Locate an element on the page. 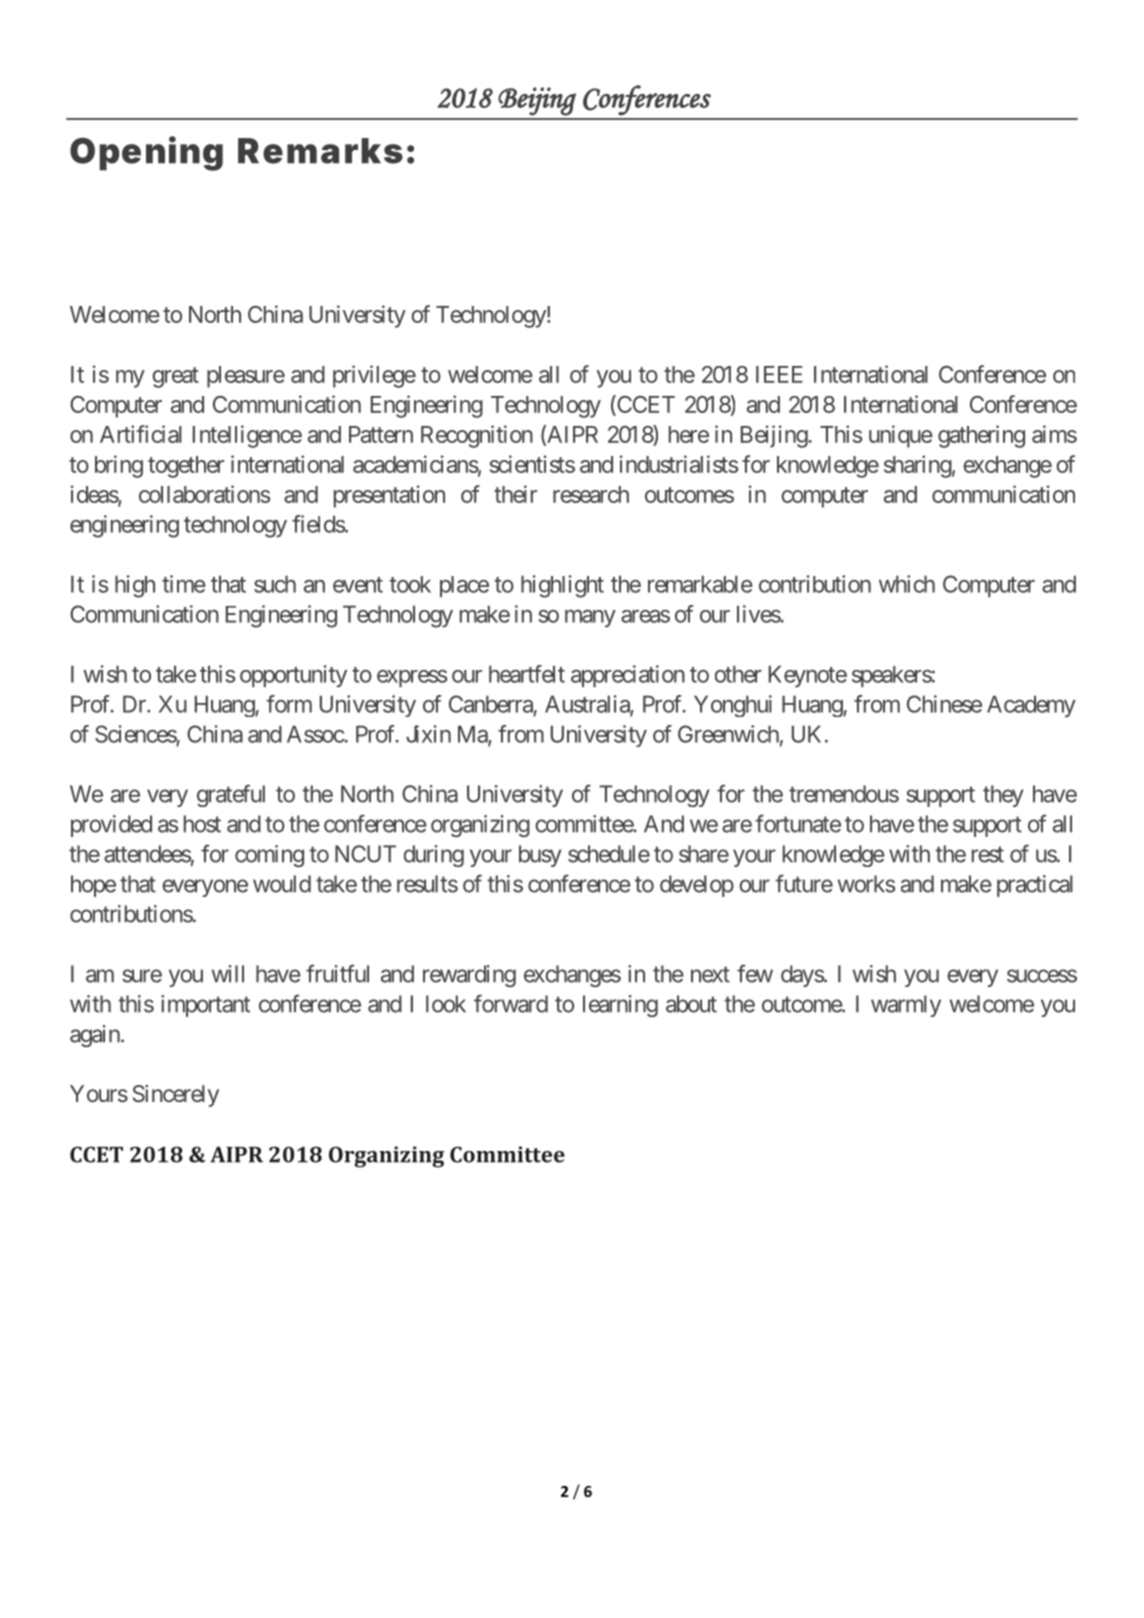  great is located at coordinates (175, 377).
